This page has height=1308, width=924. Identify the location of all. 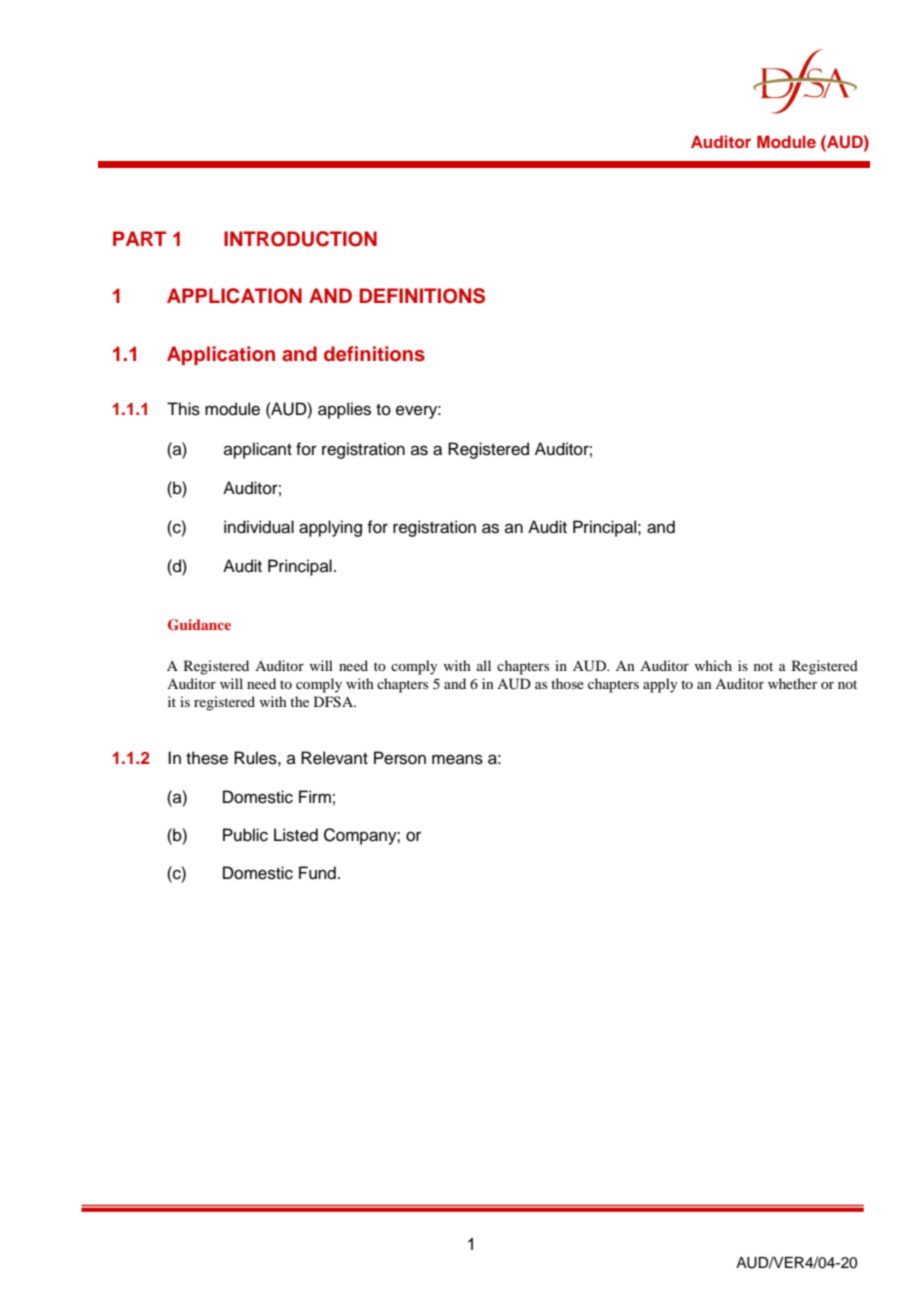
(484, 665).
